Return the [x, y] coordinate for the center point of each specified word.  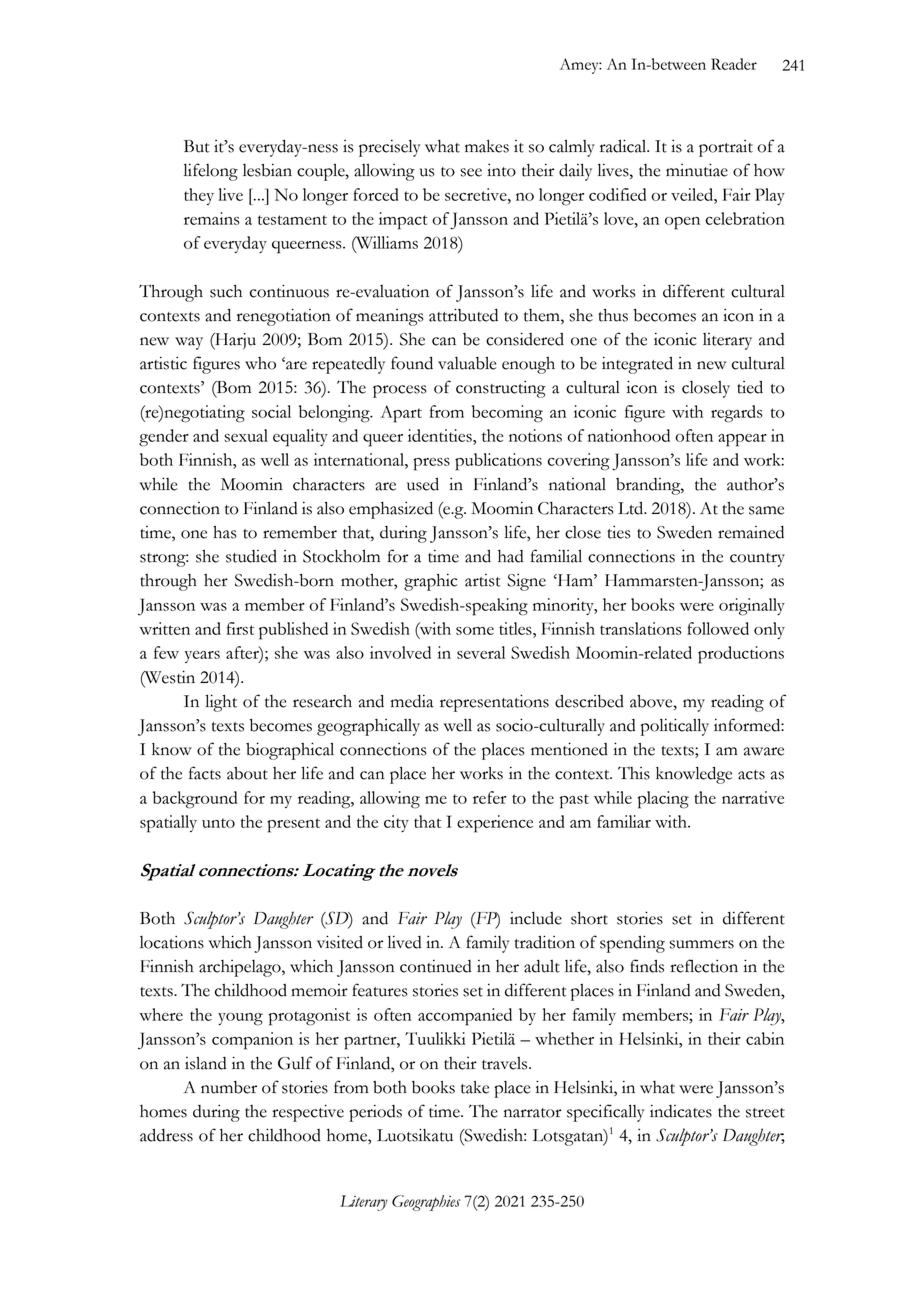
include [536, 918]
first [240, 628]
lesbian [267, 170]
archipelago [241, 968]
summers [701, 944]
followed [718, 628]
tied [750, 387]
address [166, 1135]
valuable [467, 363]
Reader [734, 64]
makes [487, 146]
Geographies [426, 1203]
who [260, 363]
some [475, 631]
